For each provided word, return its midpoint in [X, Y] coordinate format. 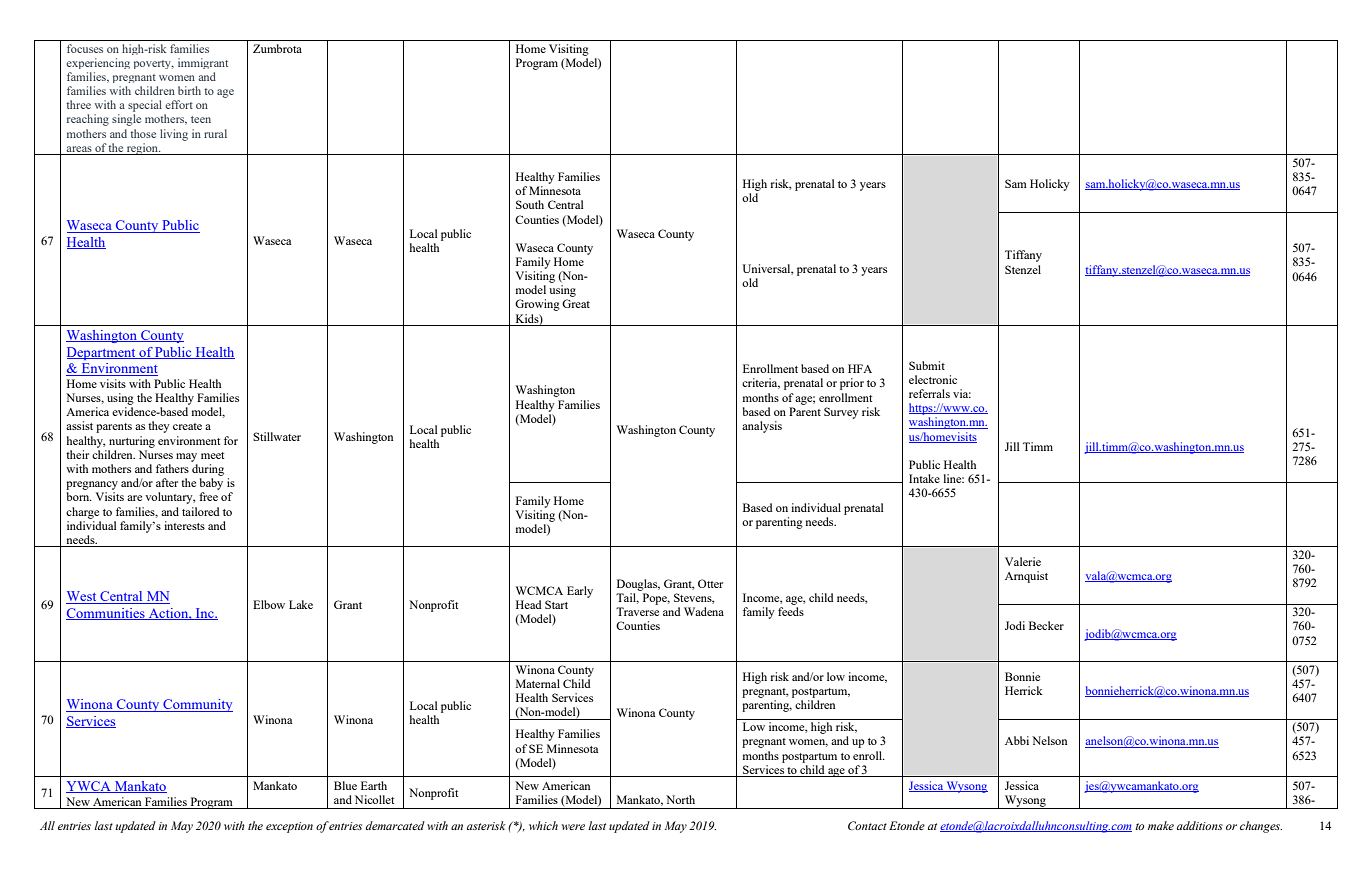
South [530, 204]
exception [289, 827]
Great [576, 303]
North [680, 799]
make [1161, 825]
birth [189, 90]
